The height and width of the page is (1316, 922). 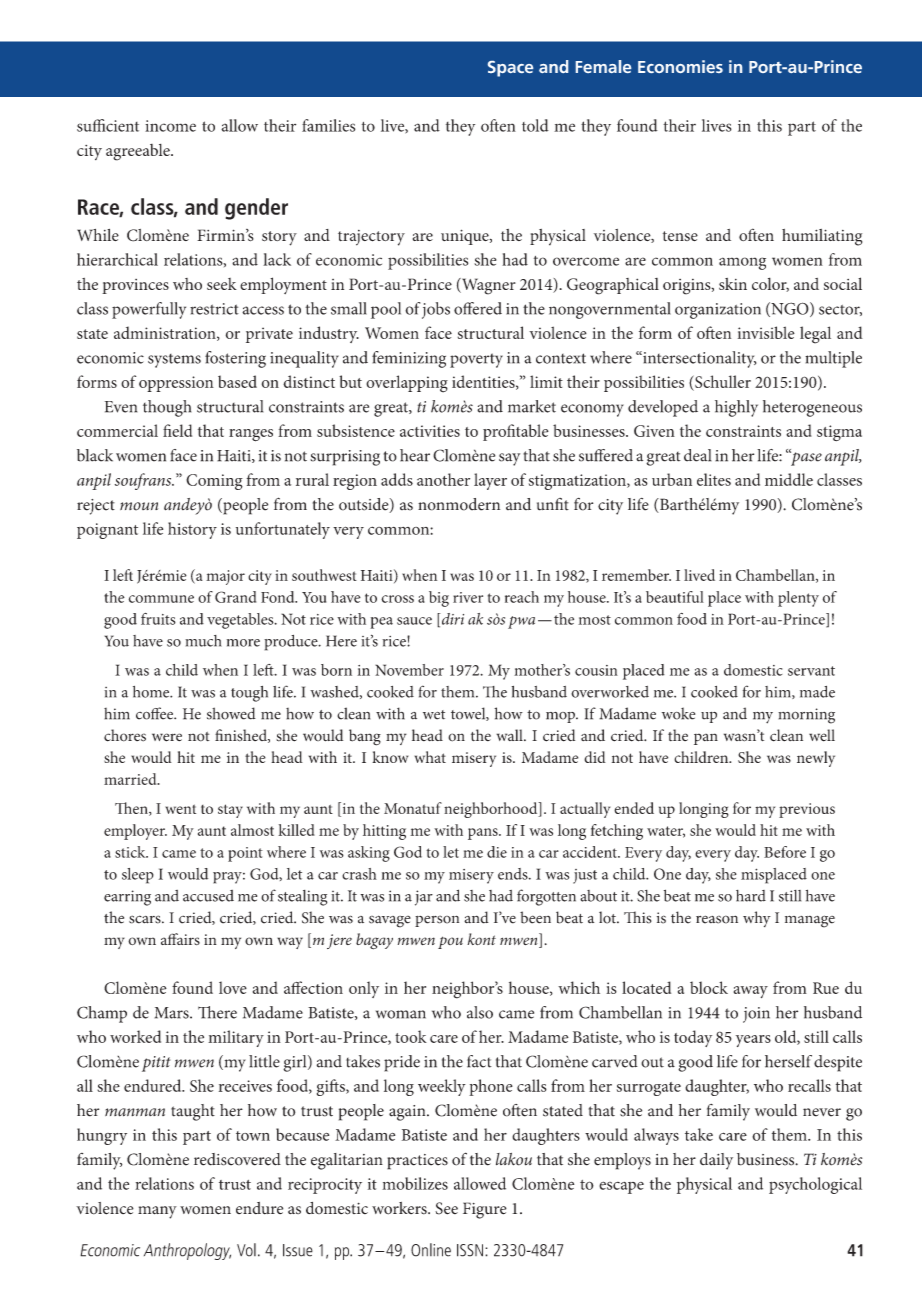 What do you see at coordinates (798, 599) in the page?
I see `plenty` at bounding box center [798, 599].
